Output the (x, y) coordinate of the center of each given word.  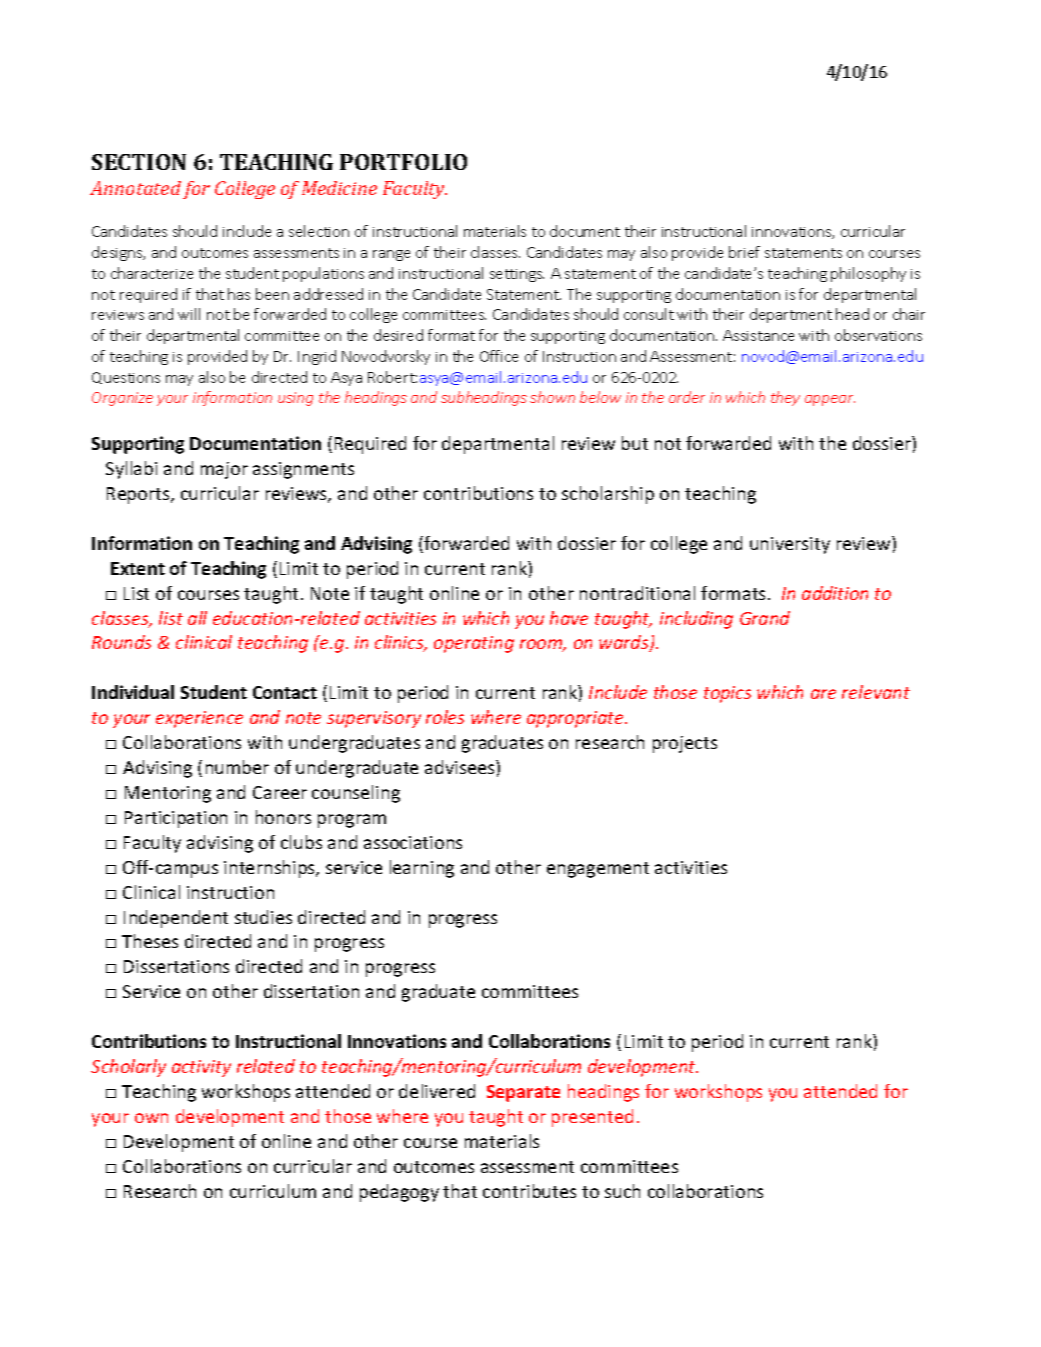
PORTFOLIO (403, 162)
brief (744, 252)
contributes (529, 1191)
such (622, 1191)
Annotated (135, 188)
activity (201, 1068)
